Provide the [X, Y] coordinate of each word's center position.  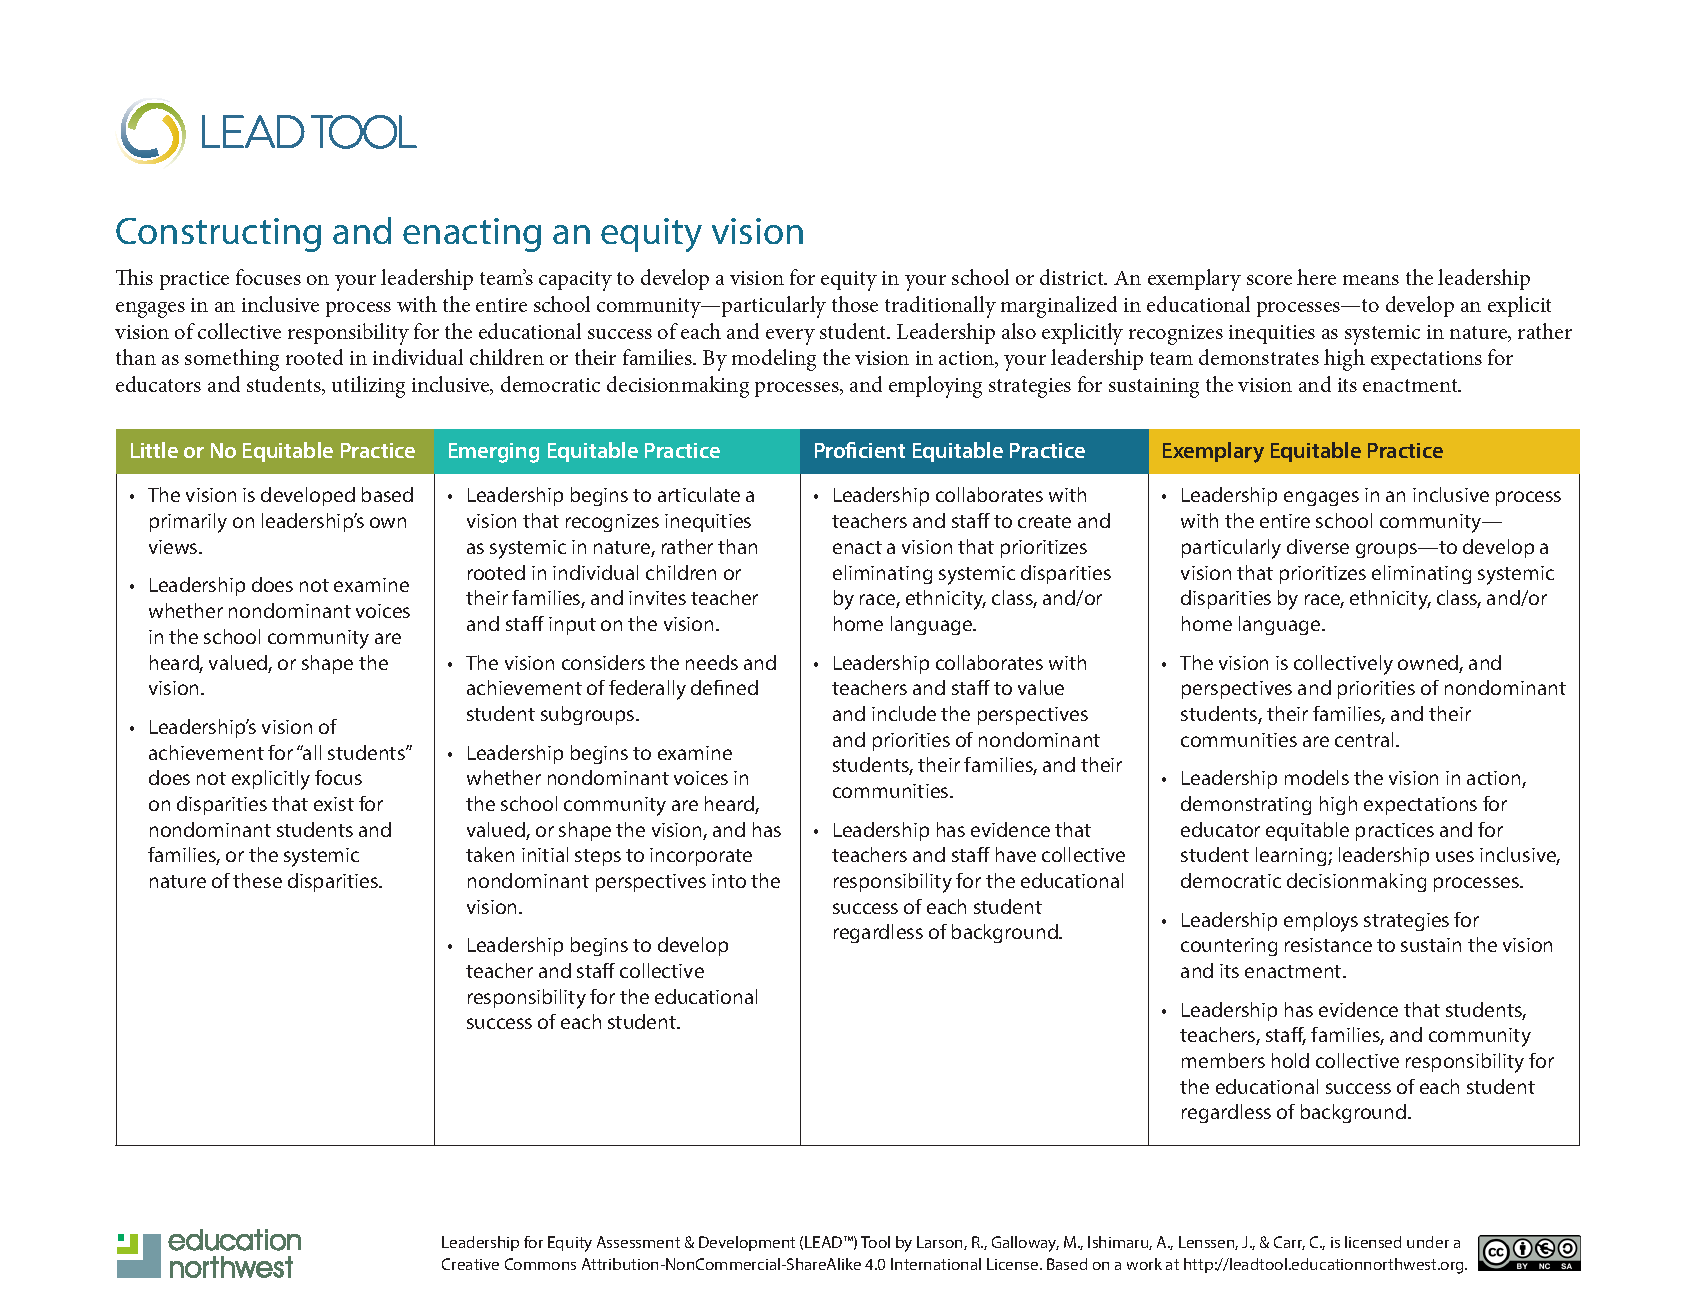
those [855, 304]
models [1317, 777]
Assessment [638, 1242]
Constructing [218, 235]
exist [334, 804]
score [1269, 280]
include [904, 713]
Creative [470, 1264]
